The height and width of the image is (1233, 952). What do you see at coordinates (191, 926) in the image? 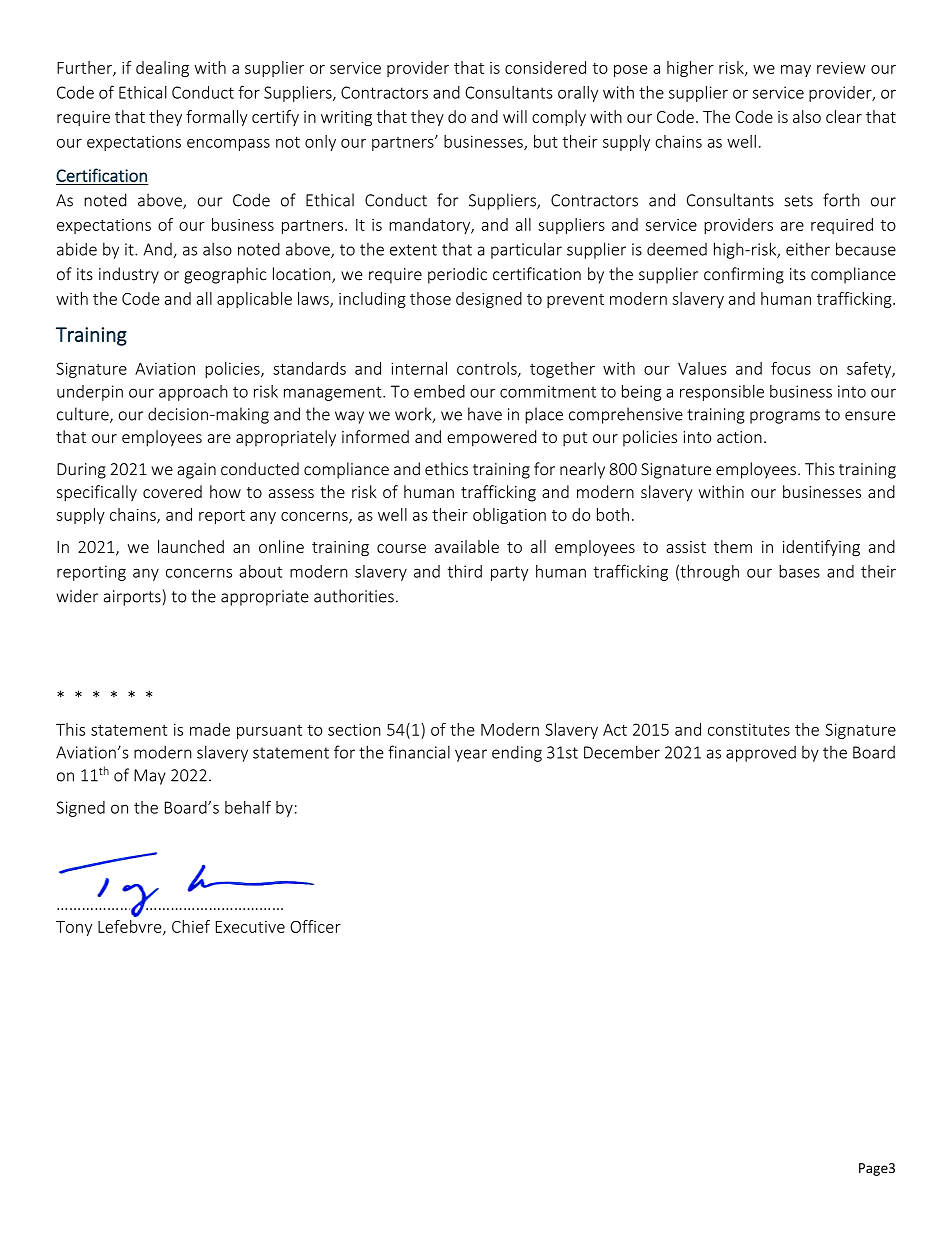
I see `Chief` at bounding box center [191, 926].
